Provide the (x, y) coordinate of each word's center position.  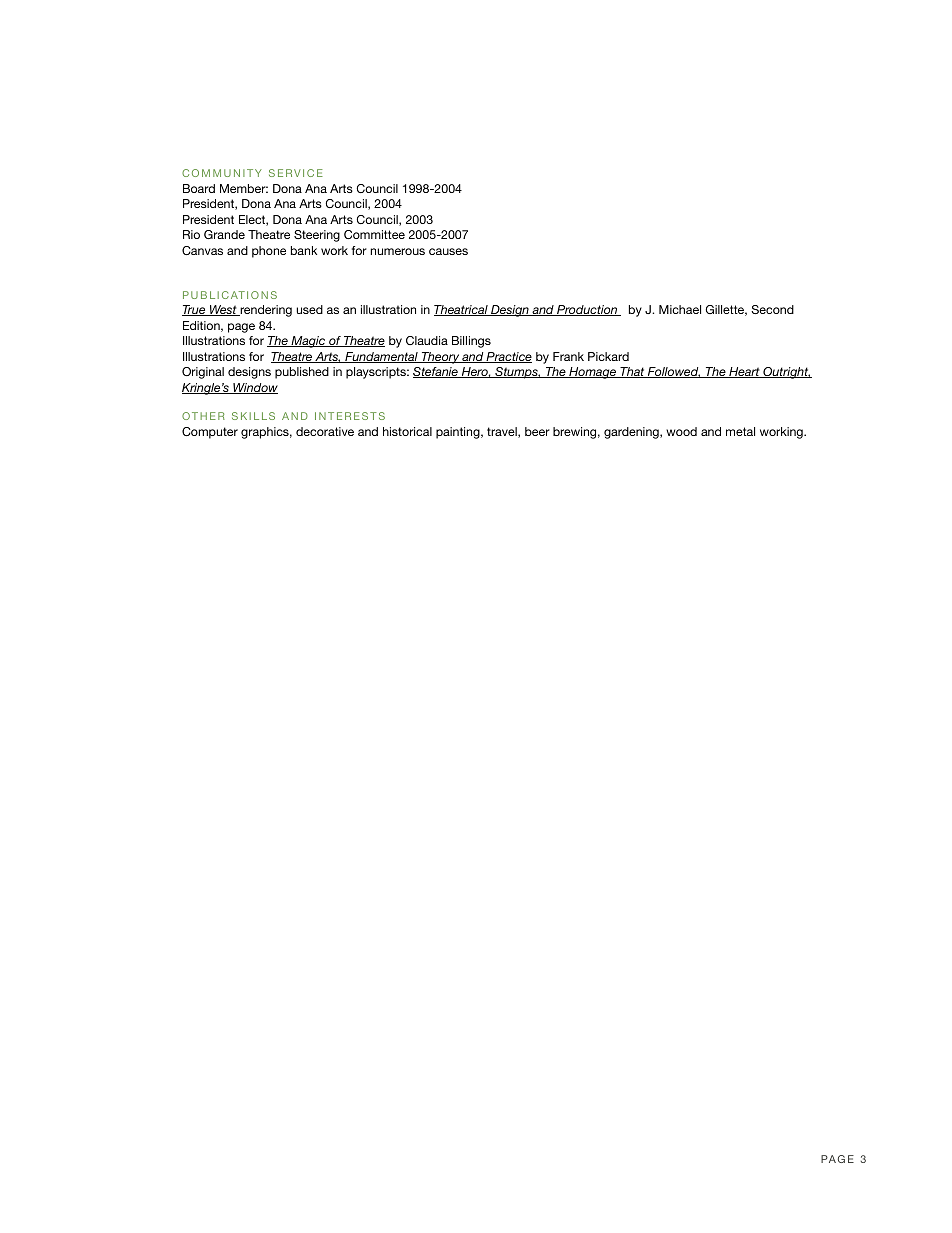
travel (503, 432)
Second (772, 309)
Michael (680, 309)
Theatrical (462, 310)
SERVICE (296, 173)
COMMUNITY (222, 173)
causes (448, 251)
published (302, 373)
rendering (265, 311)
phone (269, 252)
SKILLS (253, 416)
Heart (744, 372)
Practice (508, 357)
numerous (397, 251)
